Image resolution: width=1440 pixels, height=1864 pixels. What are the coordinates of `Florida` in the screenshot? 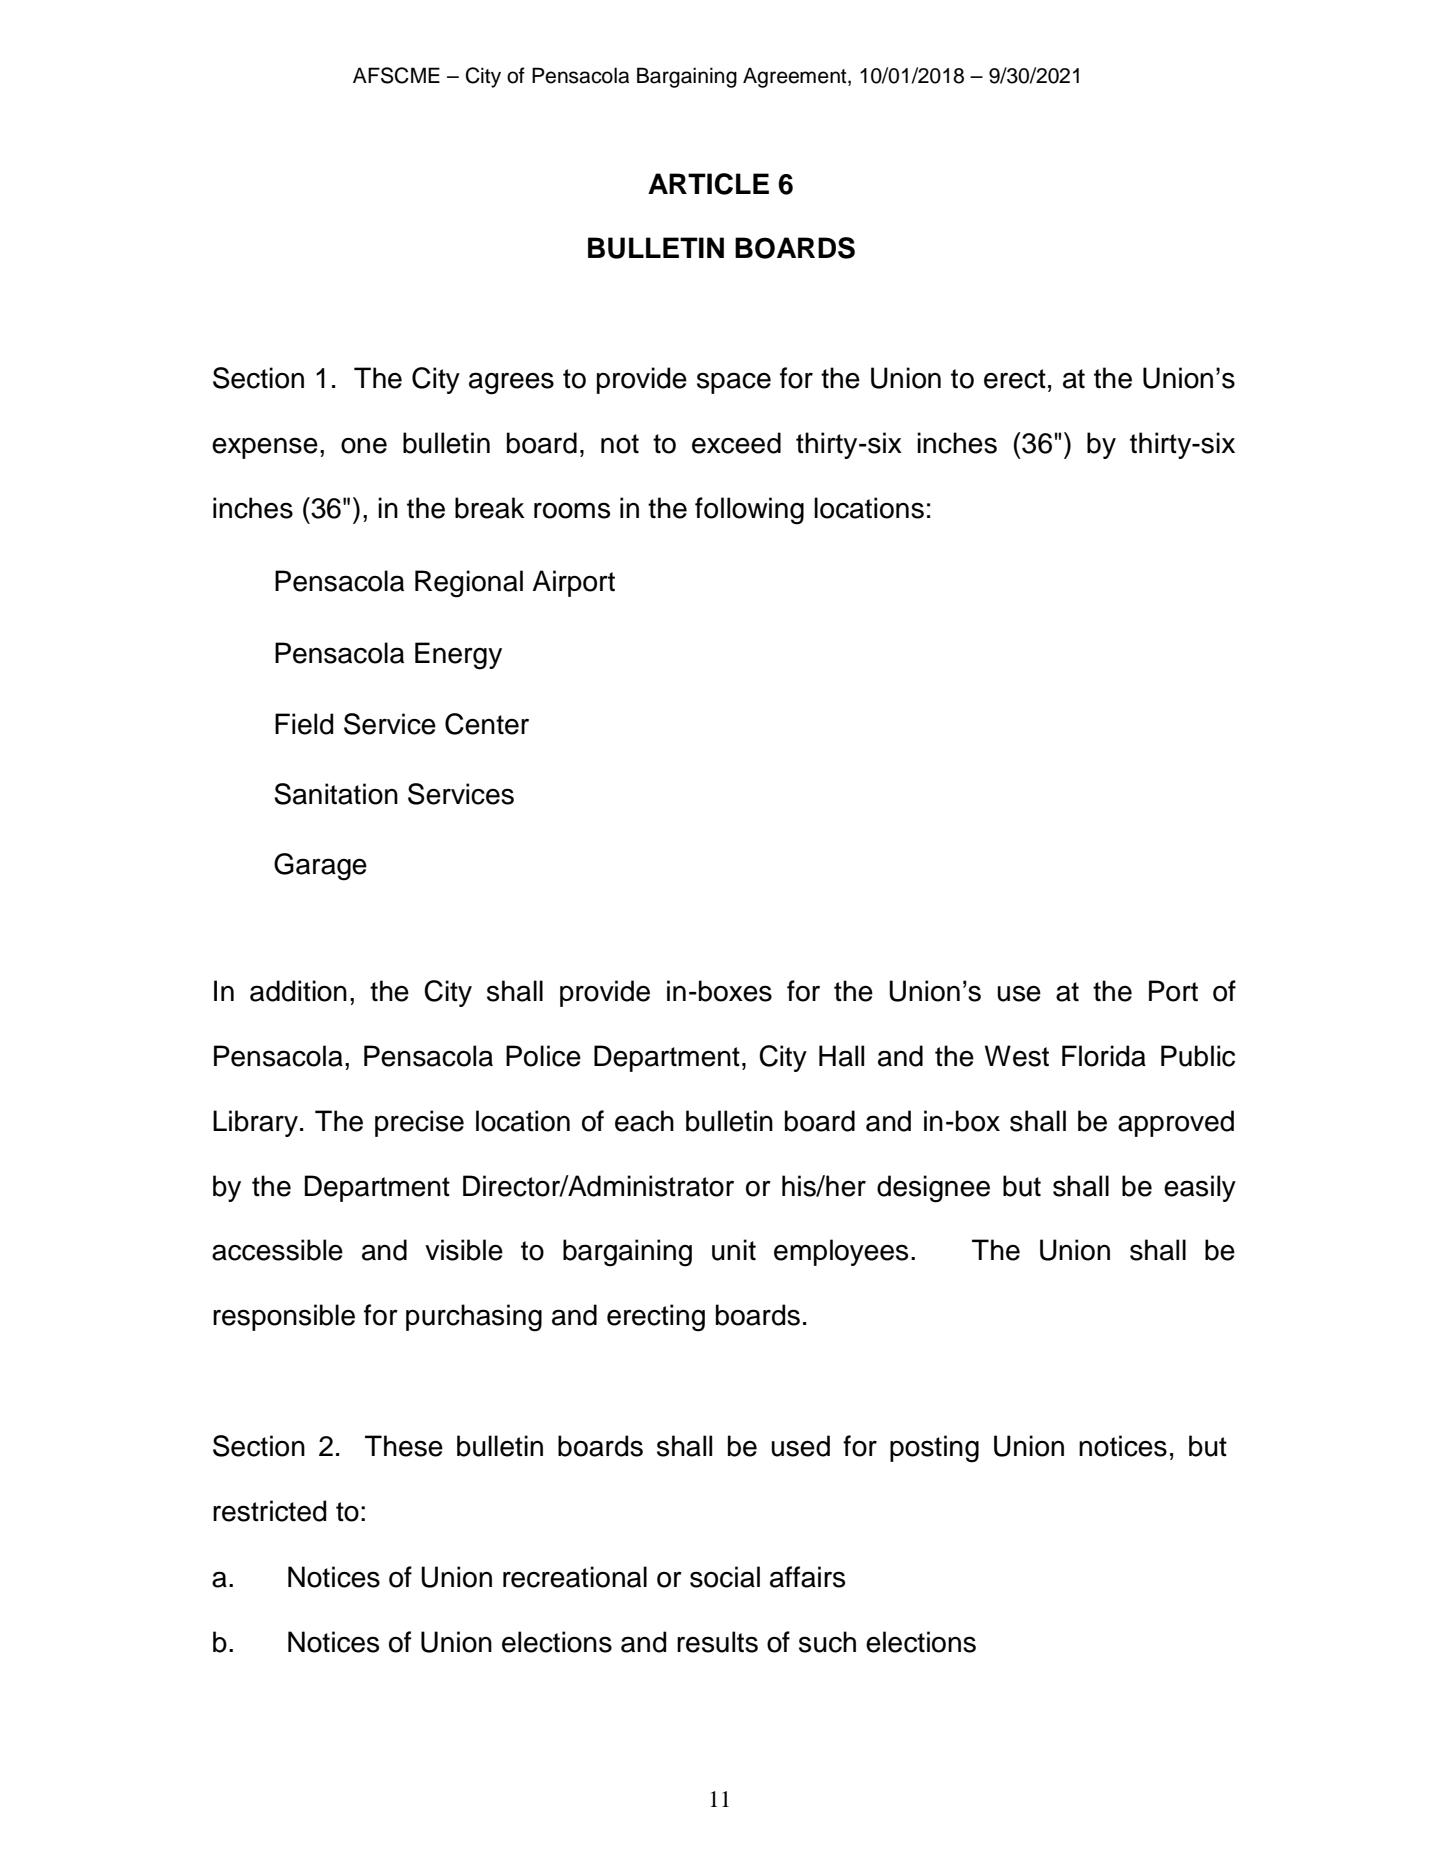 It's located at (1104, 1056).
